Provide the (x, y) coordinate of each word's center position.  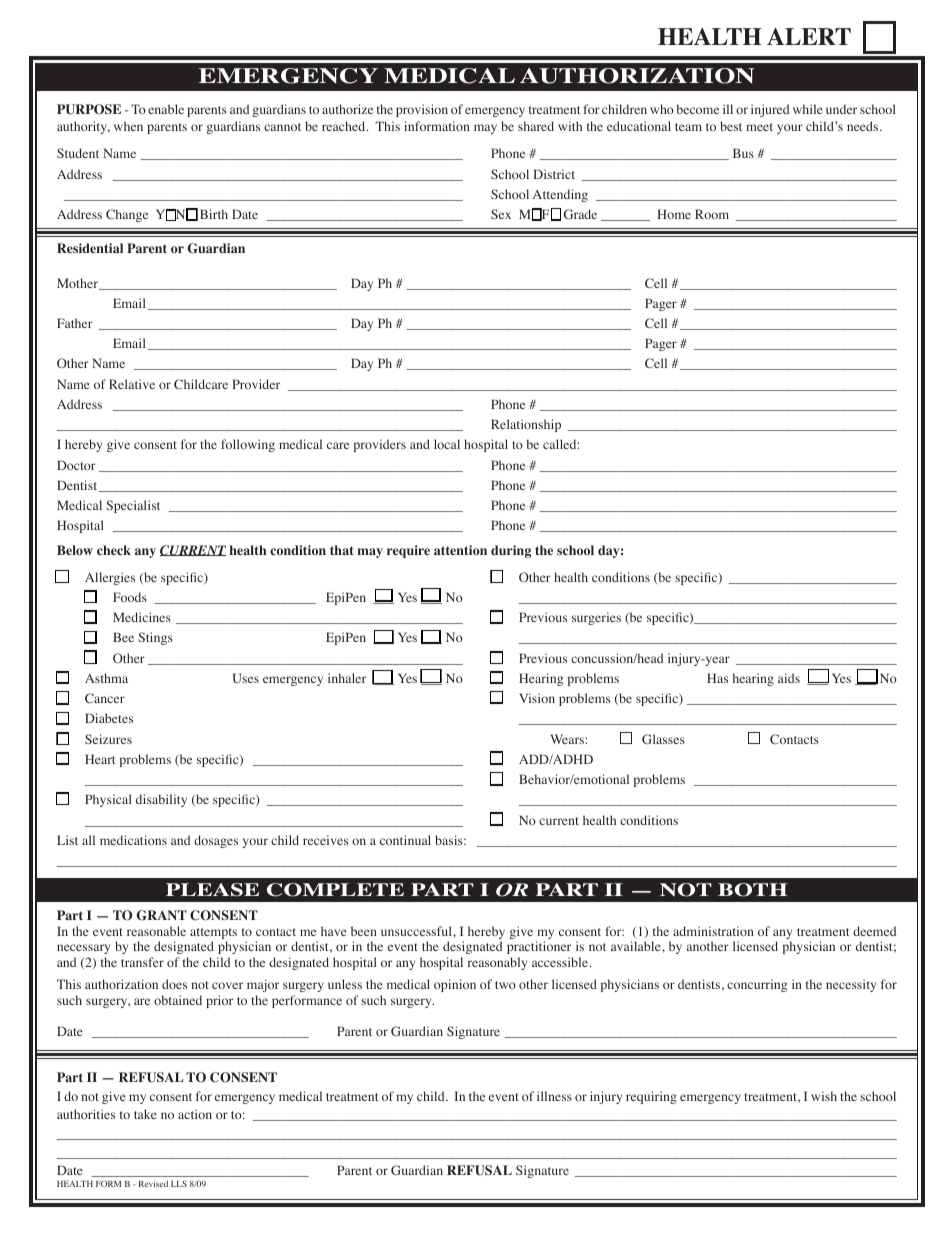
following (248, 445)
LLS (179, 1183)
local (447, 444)
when (128, 126)
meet (759, 127)
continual (405, 840)
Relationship (526, 425)
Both (752, 890)
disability (161, 800)
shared (536, 126)
